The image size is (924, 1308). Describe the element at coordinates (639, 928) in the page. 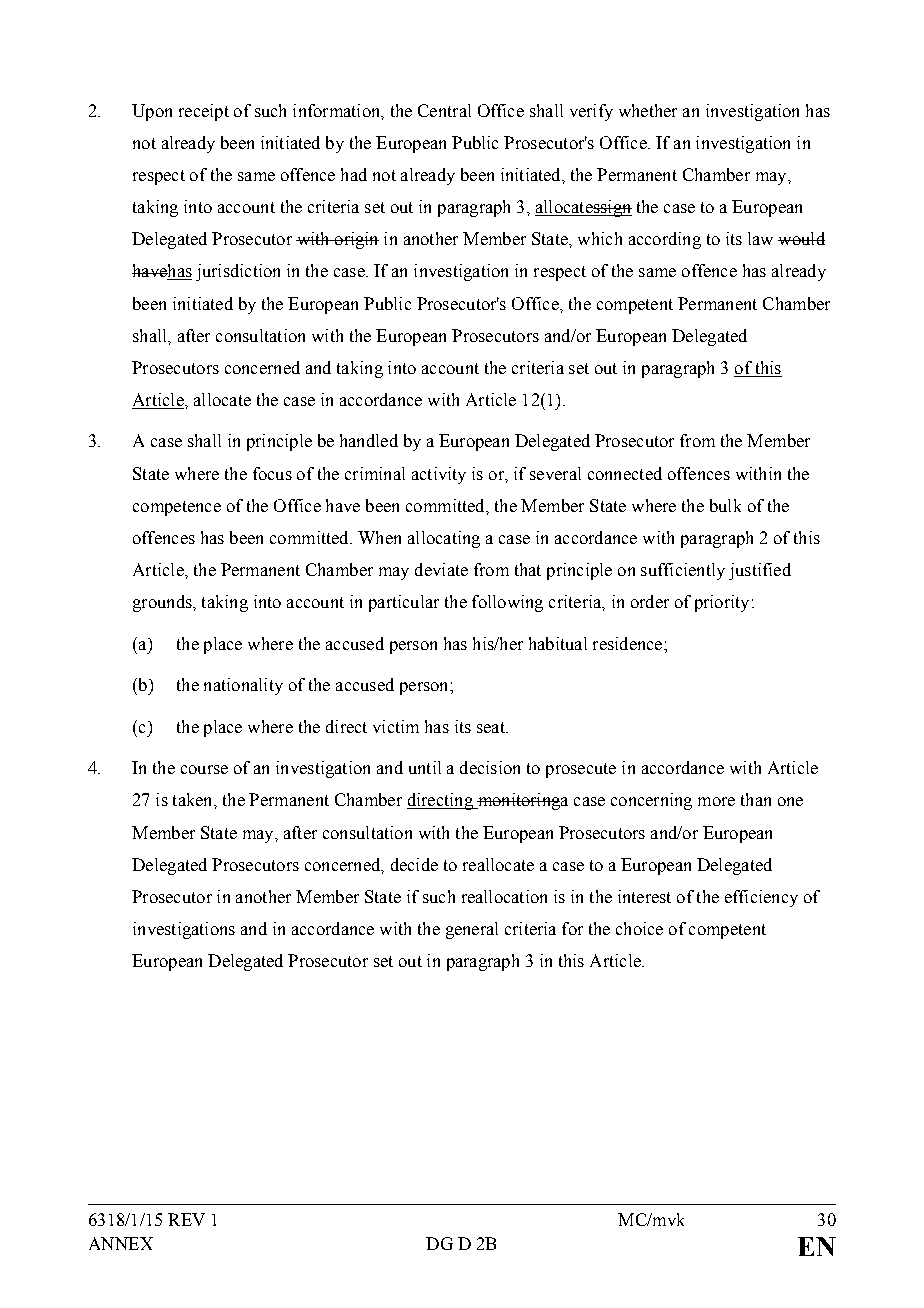

I see `choice` at that location.
